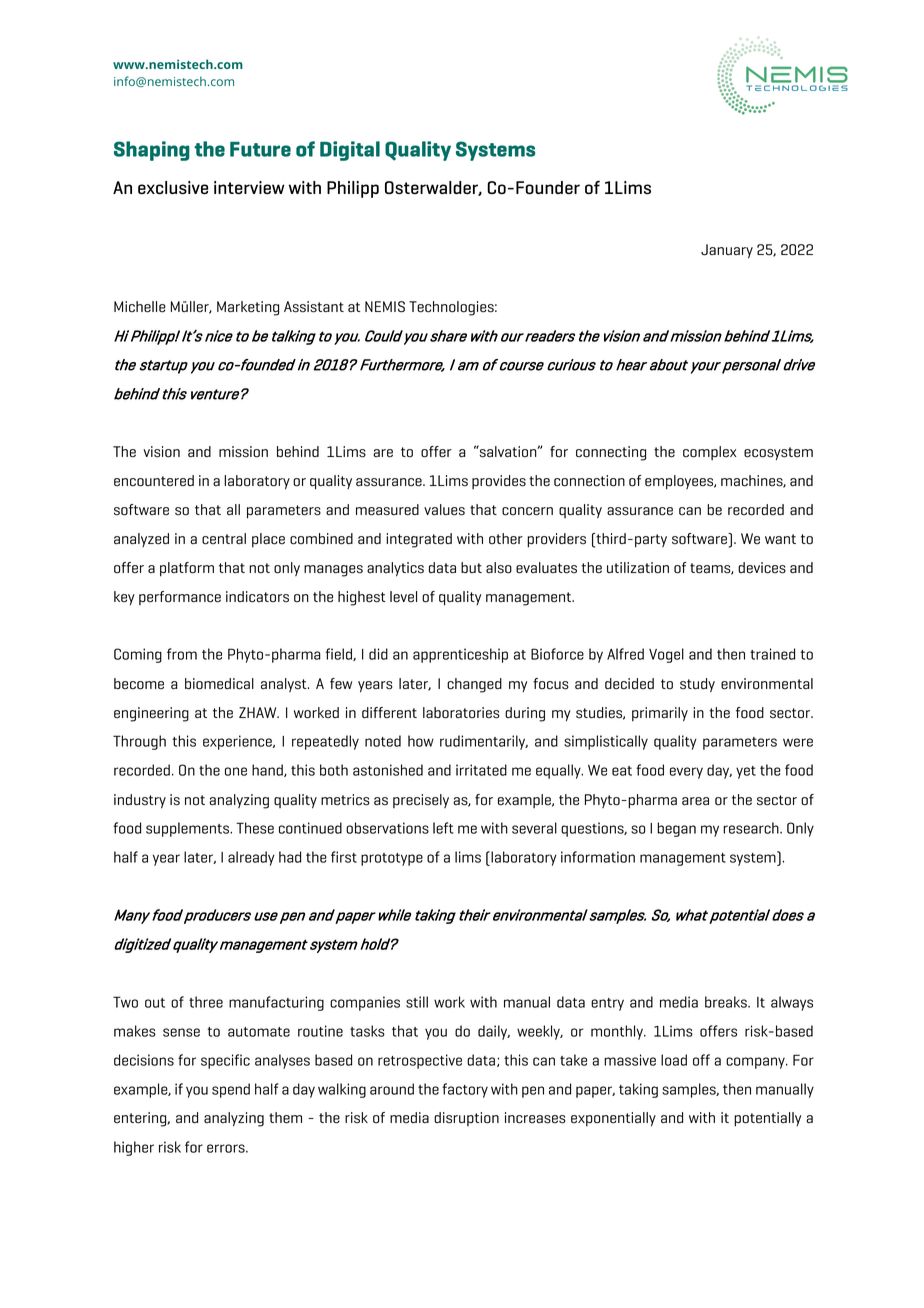 This document has height=1308, width=924. Describe the element at coordinates (756, 1063) in the document. I see `company` at that location.
